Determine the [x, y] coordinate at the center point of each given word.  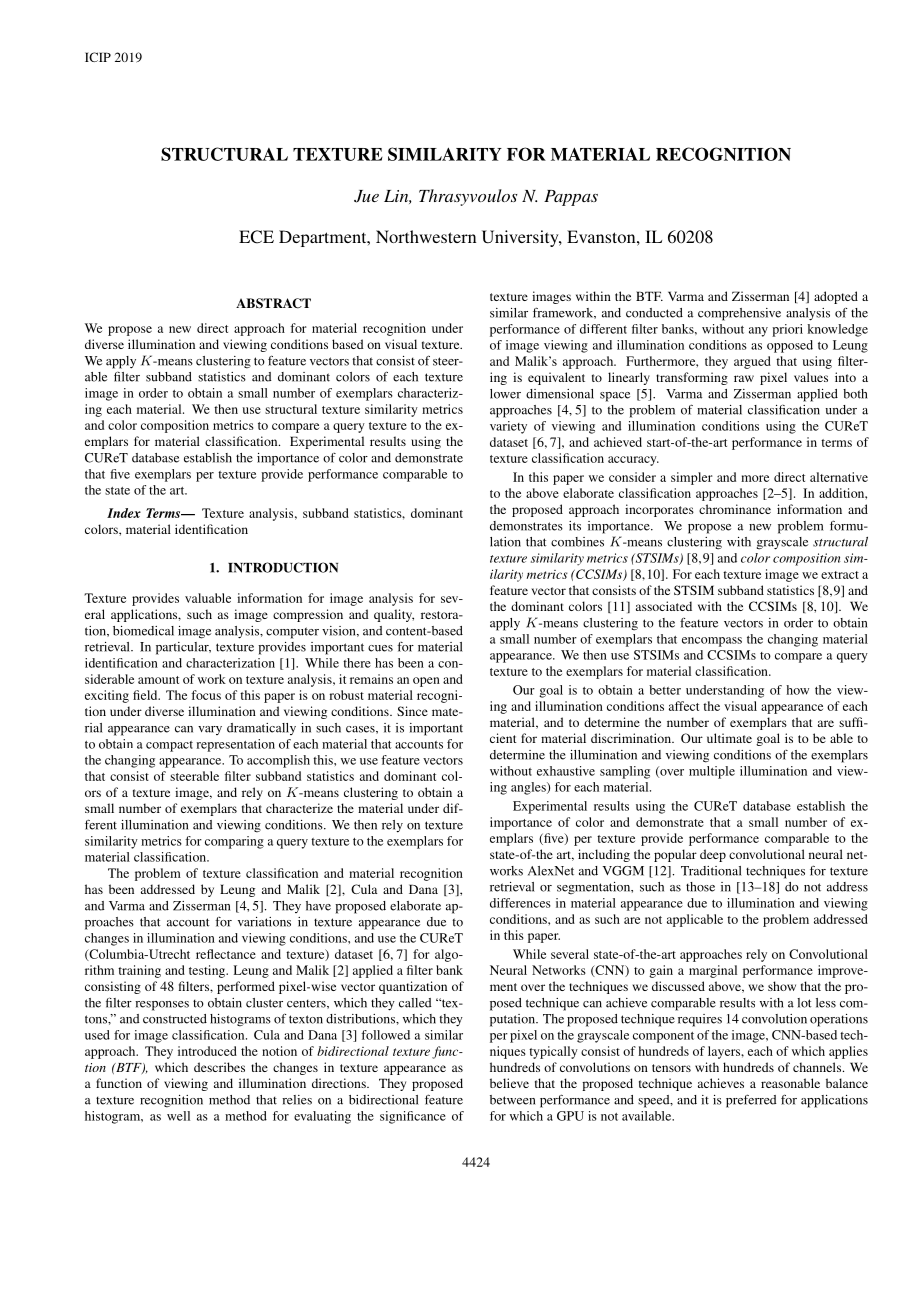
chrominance [735, 509]
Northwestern [426, 236]
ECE [256, 237]
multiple [712, 772]
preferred [751, 1101]
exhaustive [566, 771]
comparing [234, 842]
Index [124, 513]
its [575, 526]
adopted [836, 297]
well [178, 1116]
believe [509, 1083]
